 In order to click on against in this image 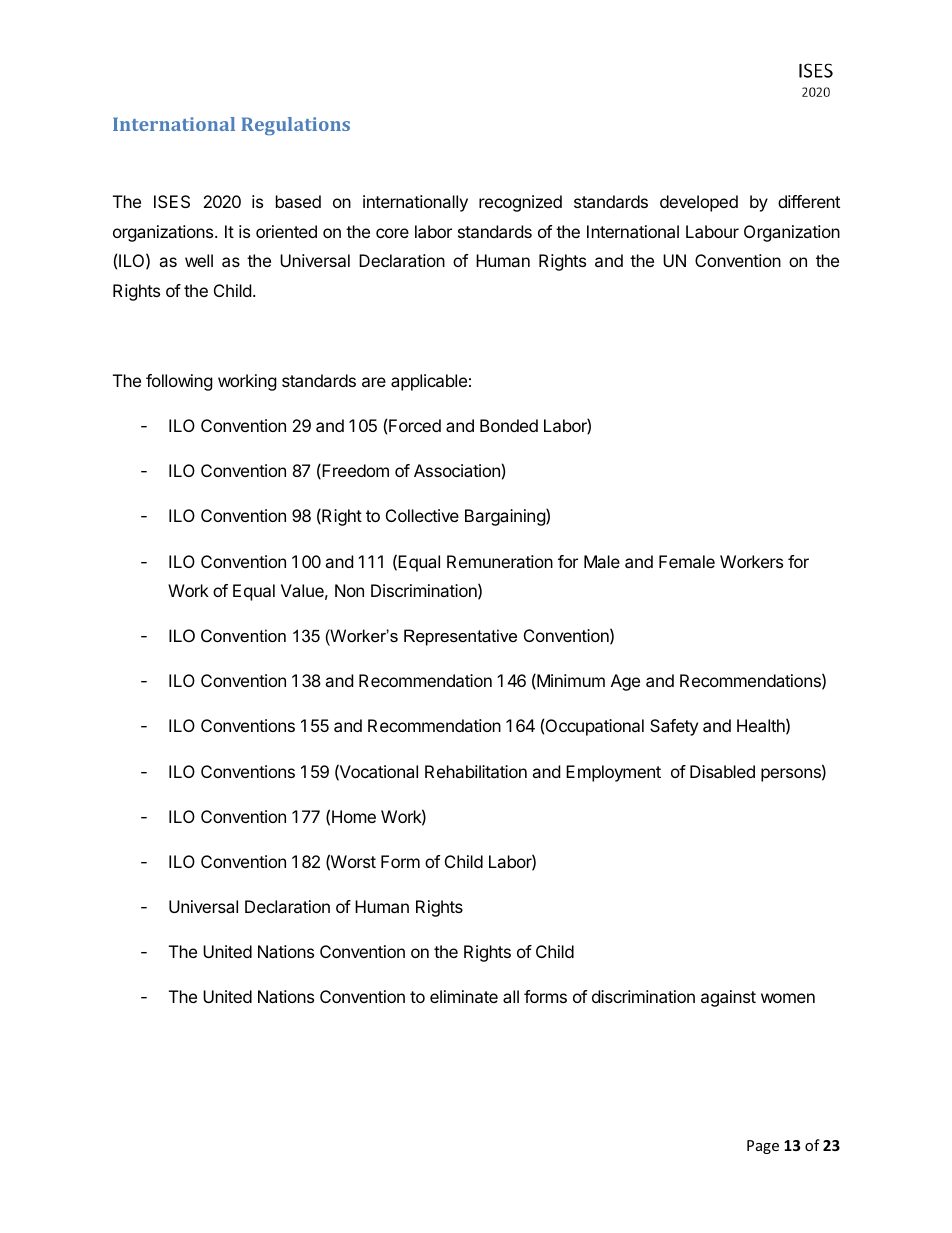, I will do `click(728, 998)`.
